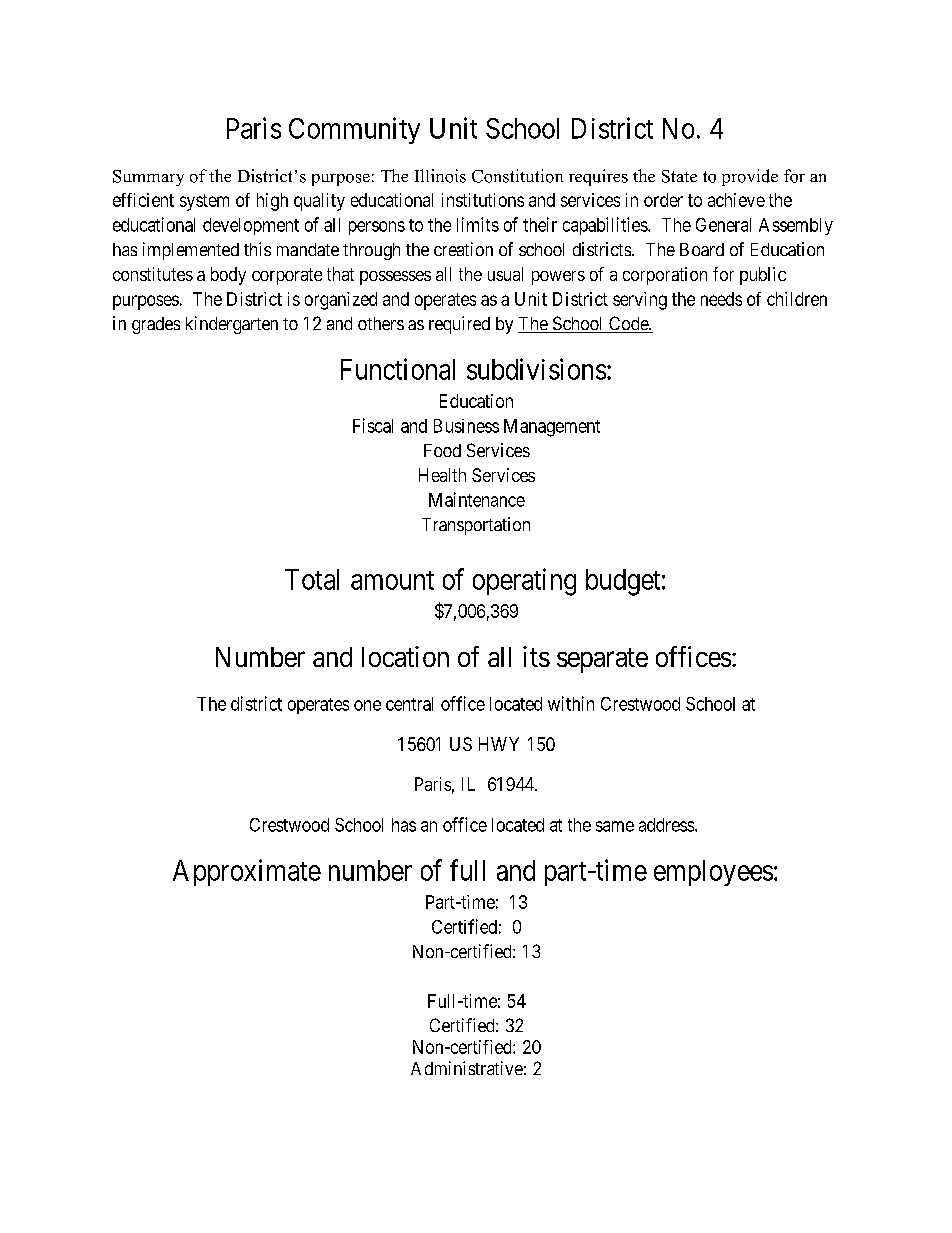  I want to click on system, so click(204, 202).
